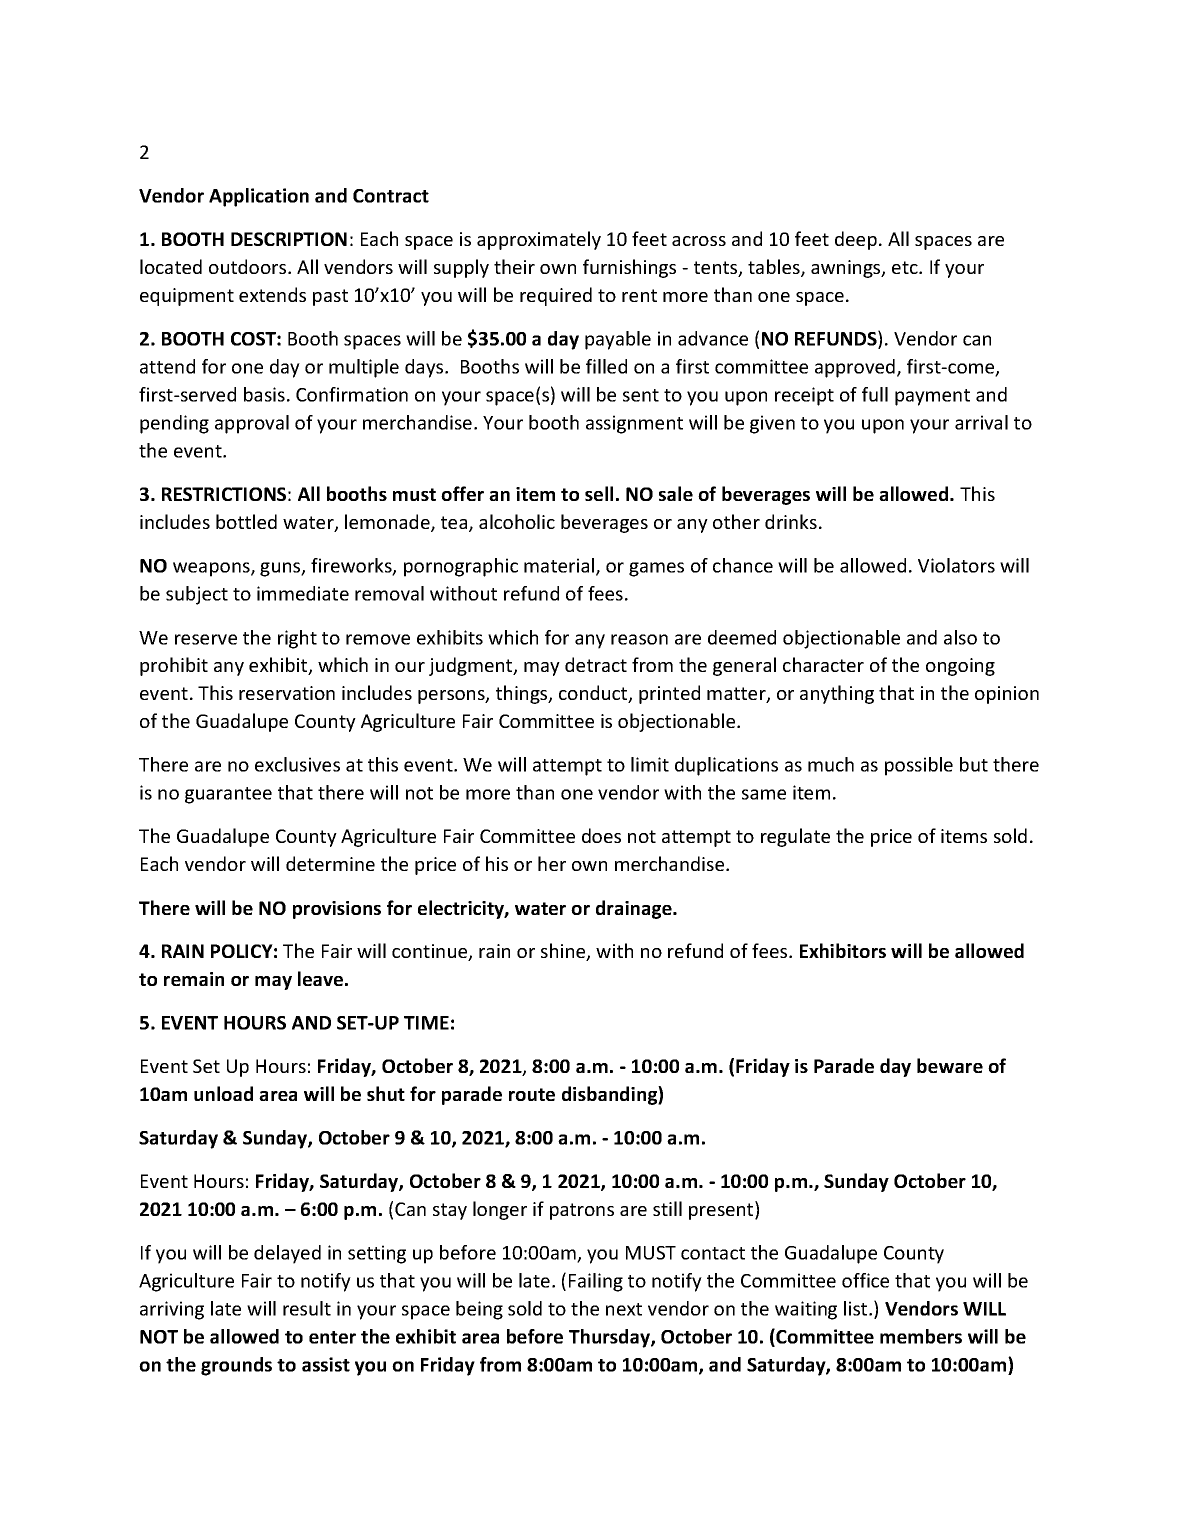 The image size is (1183, 1531). What do you see at coordinates (560, 566) in the image?
I see `material` at bounding box center [560, 566].
